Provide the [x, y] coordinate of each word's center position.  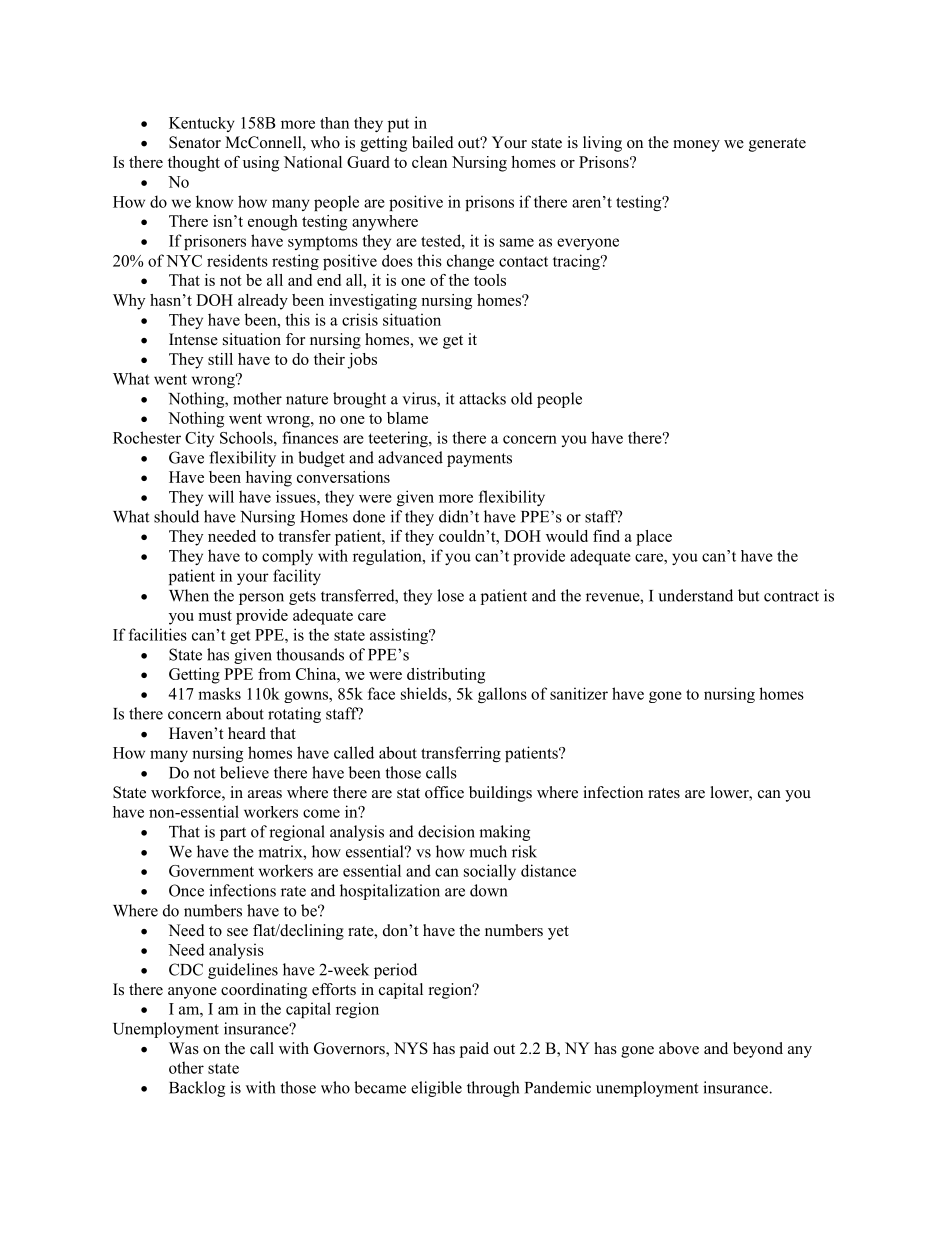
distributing [446, 676]
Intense [193, 339]
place [654, 538]
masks [219, 693]
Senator [195, 142]
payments [479, 460]
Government [211, 871]
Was [184, 1048]
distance [548, 870]
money [696, 146]
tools [490, 280]
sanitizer [579, 693]
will [221, 496]
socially [490, 872]
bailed [433, 142]
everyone [588, 244]
